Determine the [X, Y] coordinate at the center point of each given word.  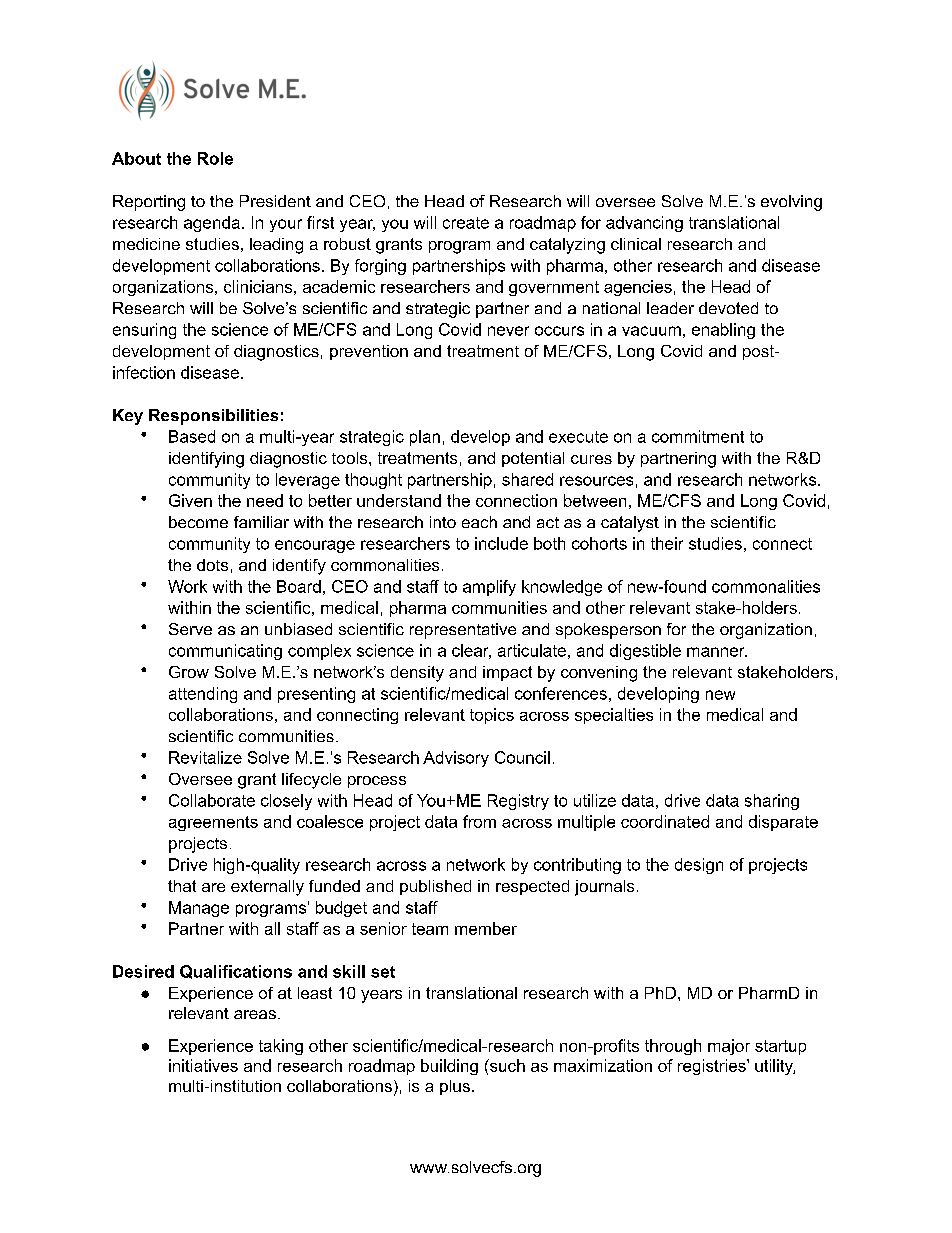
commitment [698, 436]
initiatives [203, 1065]
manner [717, 652]
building [449, 1067]
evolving [791, 203]
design [699, 866]
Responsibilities [213, 417]
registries [713, 1067]
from [479, 821]
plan [425, 438]
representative [463, 631]
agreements [213, 823]
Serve [190, 629]
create [466, 223]
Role [215, 158]
